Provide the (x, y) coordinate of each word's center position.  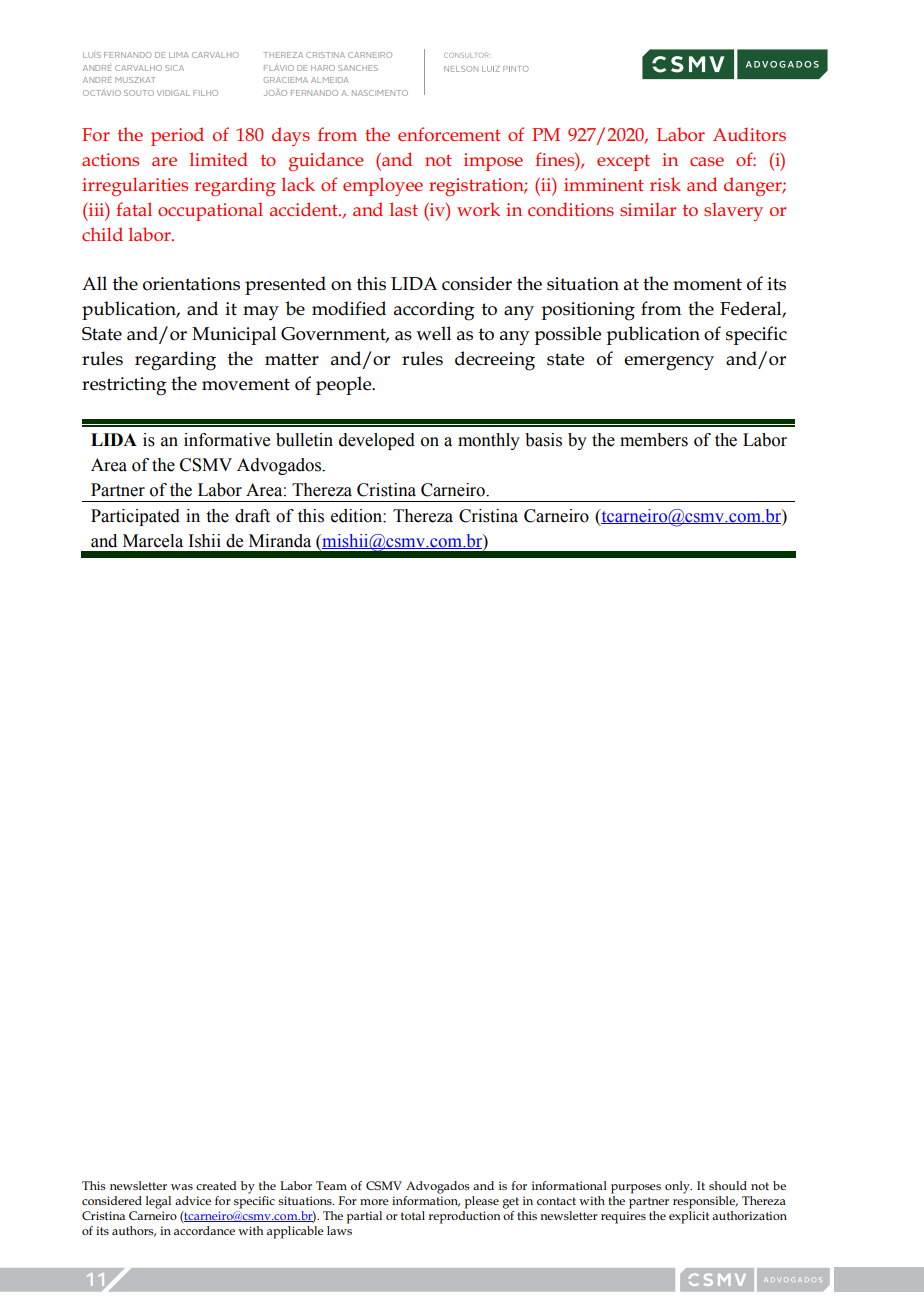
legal (158, 1202)
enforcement (449, 134)
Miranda (280, 541)
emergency (669, 363)
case (707, 161)
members (654, 440)
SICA (174, 68)
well (433, 333)
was (182, 1187)
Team (331, 1185)
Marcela (153, 541)
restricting (124, 386)
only (678, 1187)
